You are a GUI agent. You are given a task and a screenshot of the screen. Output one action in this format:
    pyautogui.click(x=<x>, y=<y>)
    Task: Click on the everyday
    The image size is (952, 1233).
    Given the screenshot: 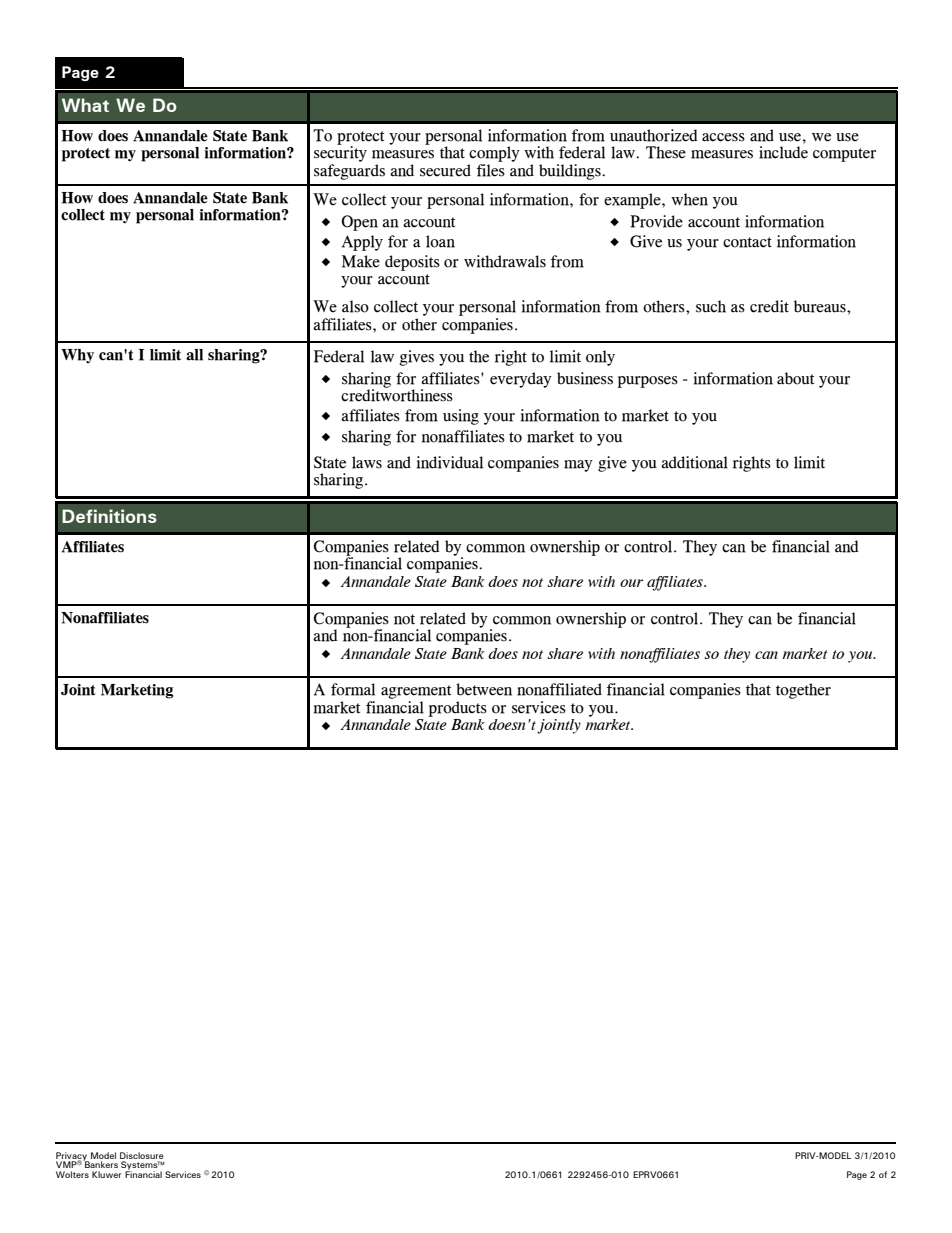 What is the action you would take?
    pyautogui.click(x=521, y=380)
